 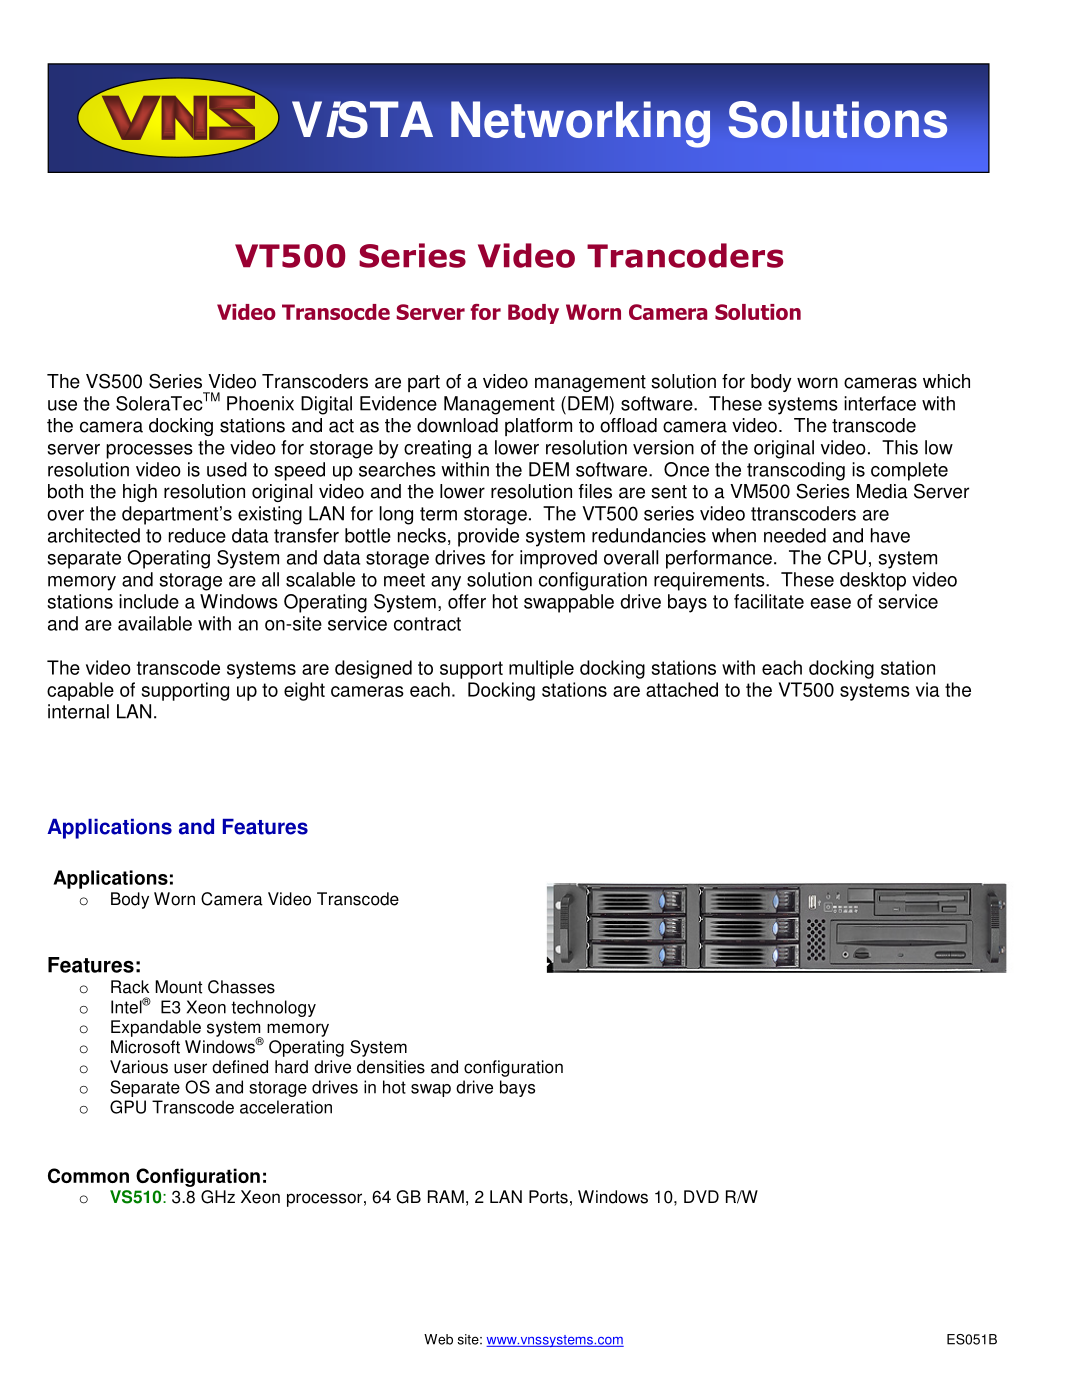 What do you see at coordinates (260, 403) in the screenshot?
I see `Phoenix` at bounding box center [260, 403].
